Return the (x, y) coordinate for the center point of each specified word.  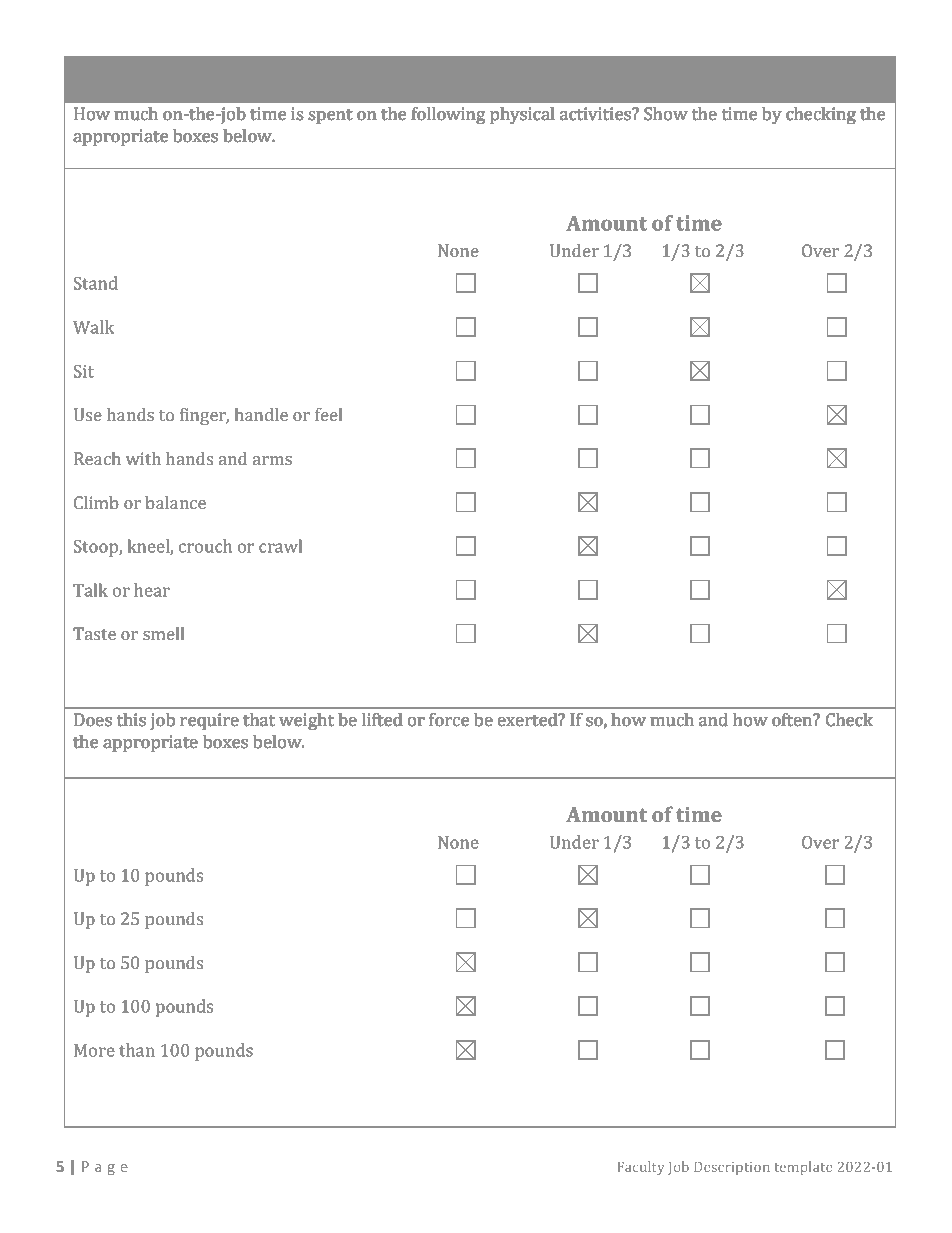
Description (732, 1168)
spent (330, 116)
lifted (382, 719)
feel (328, 414)
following (448, 115)
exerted (529, 719)
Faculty (641, 1168)
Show (666, 113)
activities (596, 113)
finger (204, 416)
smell (163, 633)
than (137, 1050)
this (131, 719)
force (449, 719)
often (793, 719)
